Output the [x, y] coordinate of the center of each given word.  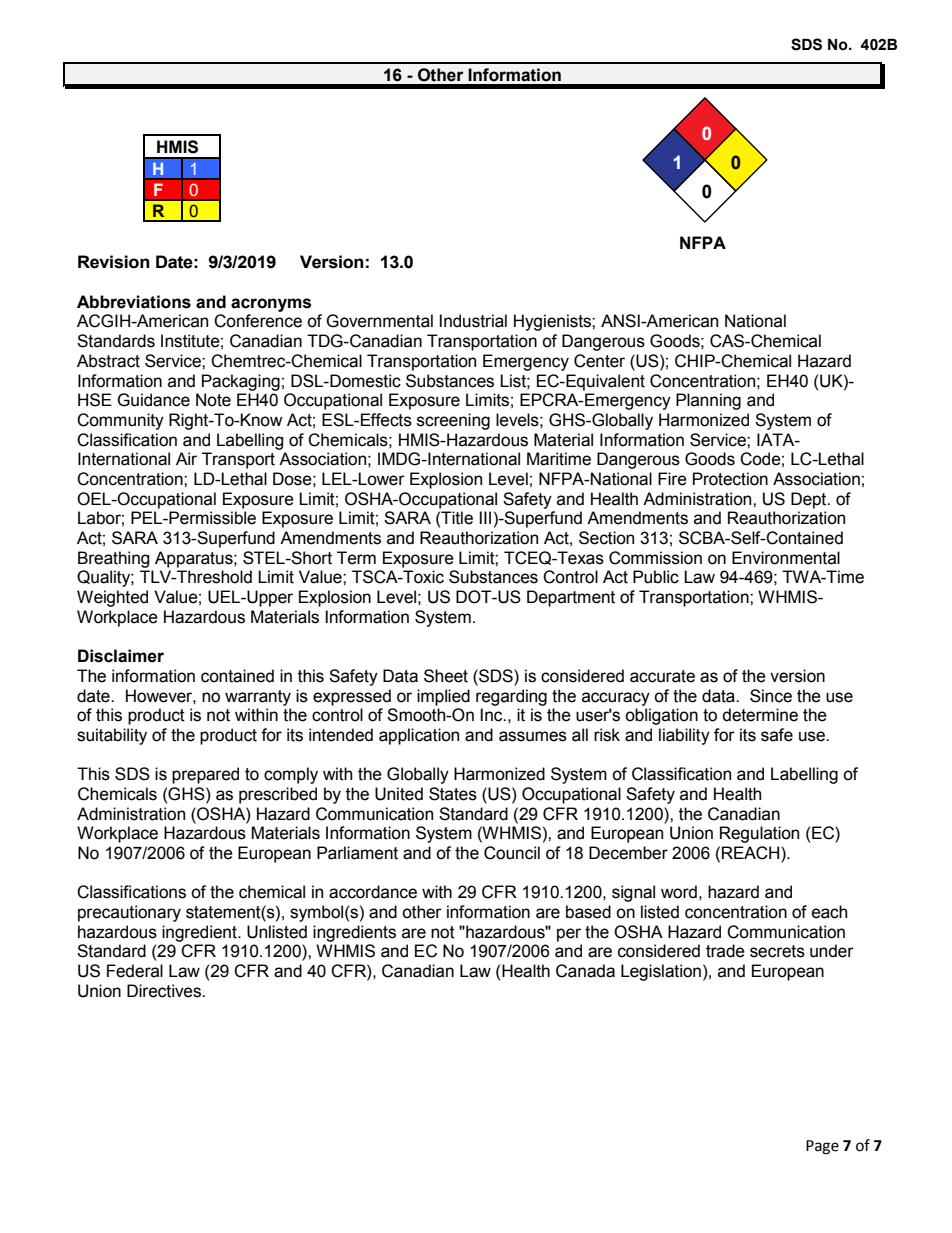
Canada [585, 971]
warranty [258, 698]
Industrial [473, 321]
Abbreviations [134, 302]
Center [599, 361]
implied [443, 697]
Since [771, 696]
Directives [165, 991]
